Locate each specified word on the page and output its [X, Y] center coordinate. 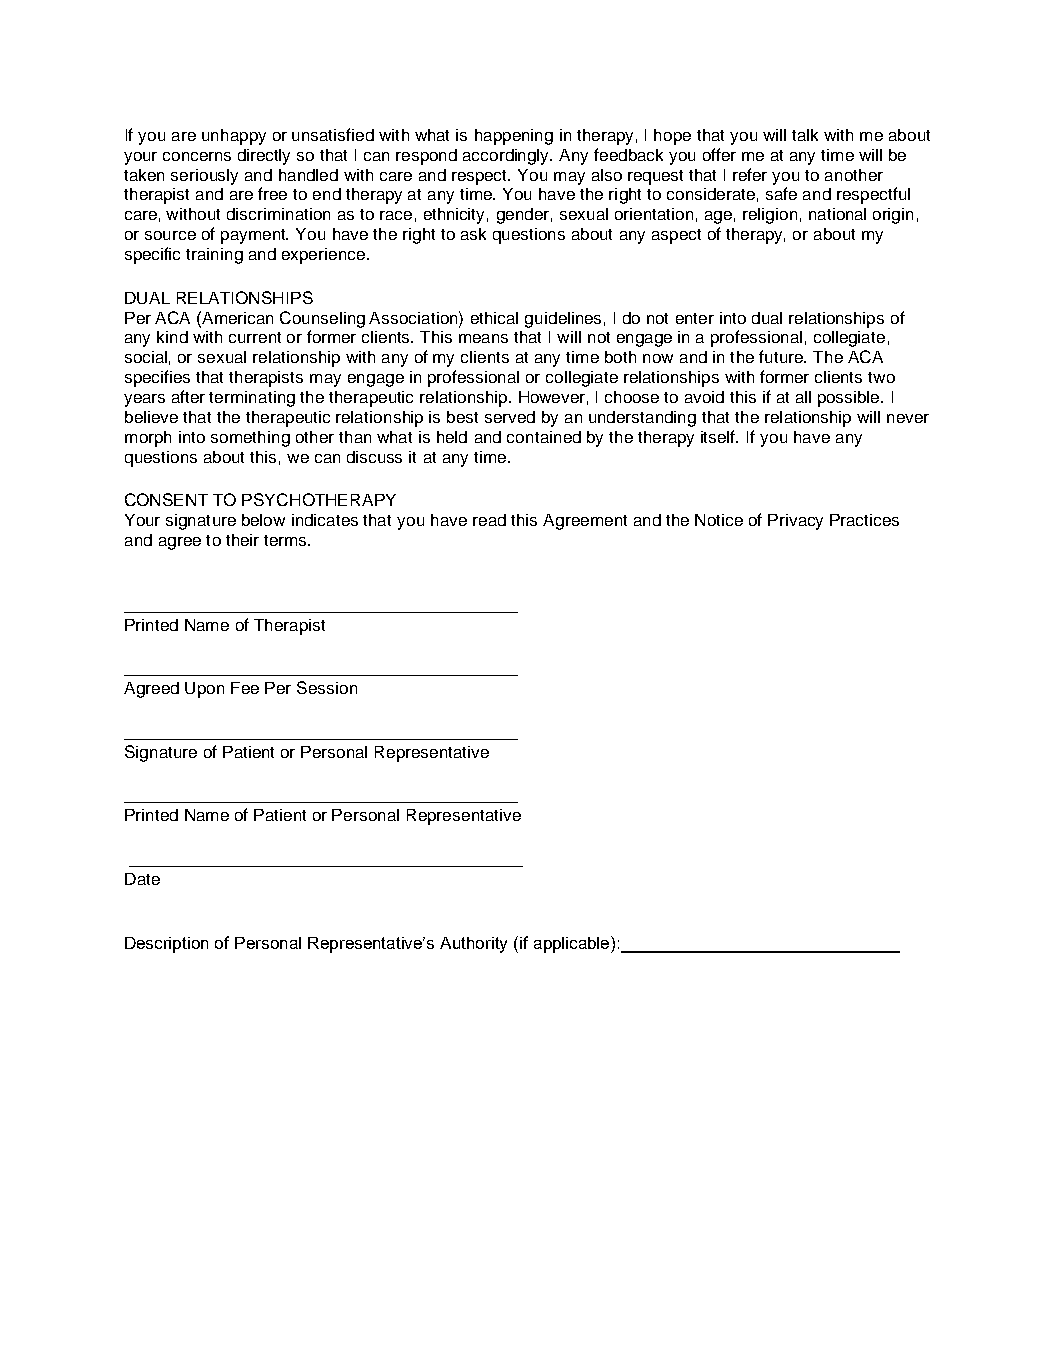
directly [264, 157]
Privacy [795, 522]
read [489, 520]
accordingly [507, 157]
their [242, 540]
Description [166, 945]
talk [805, 135]
